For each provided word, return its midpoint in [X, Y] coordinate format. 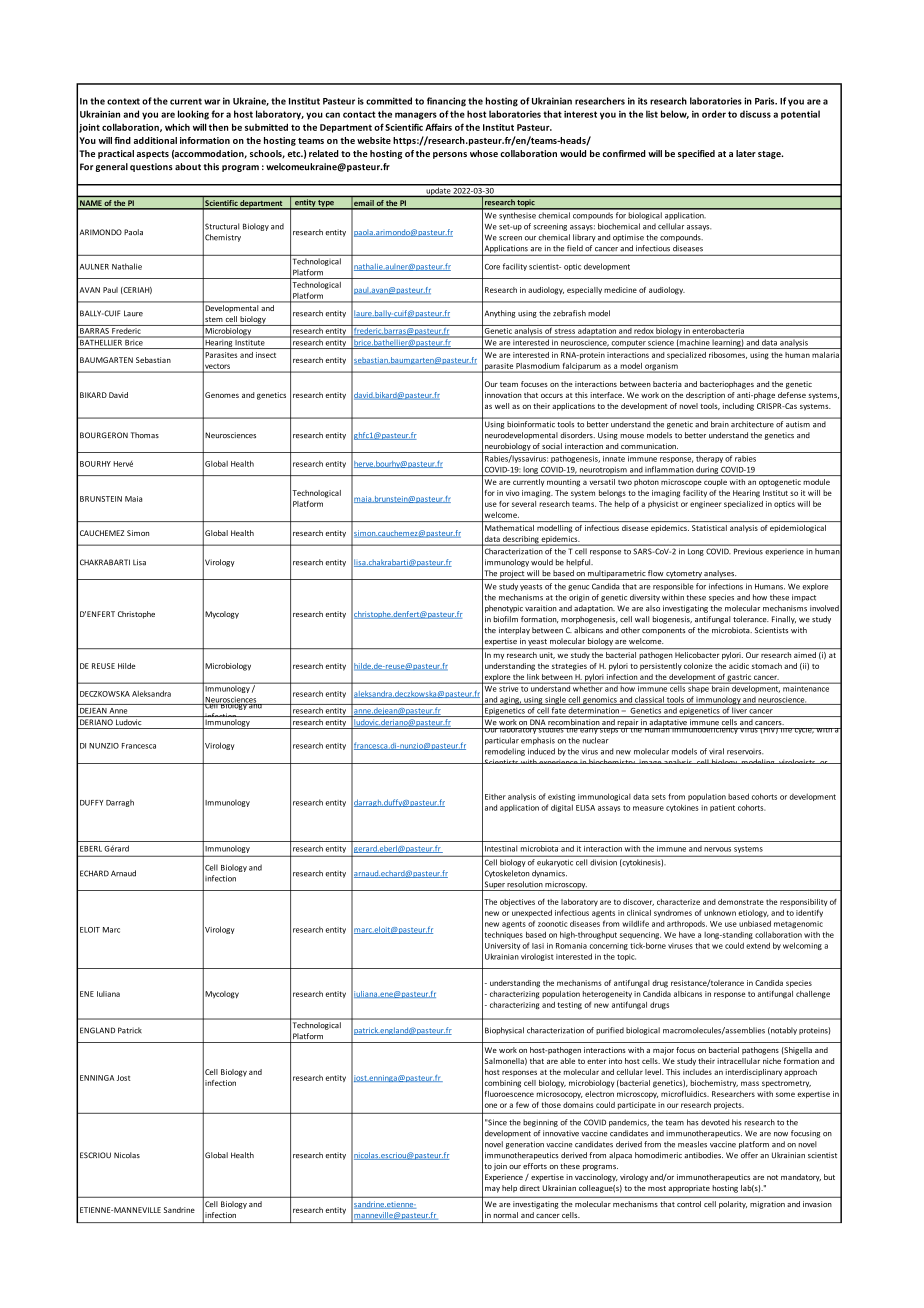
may [492, 1190]
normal [506, 1215]
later [746, 153]
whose [484, 153]
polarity [733, 1205]
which [177, 127]
